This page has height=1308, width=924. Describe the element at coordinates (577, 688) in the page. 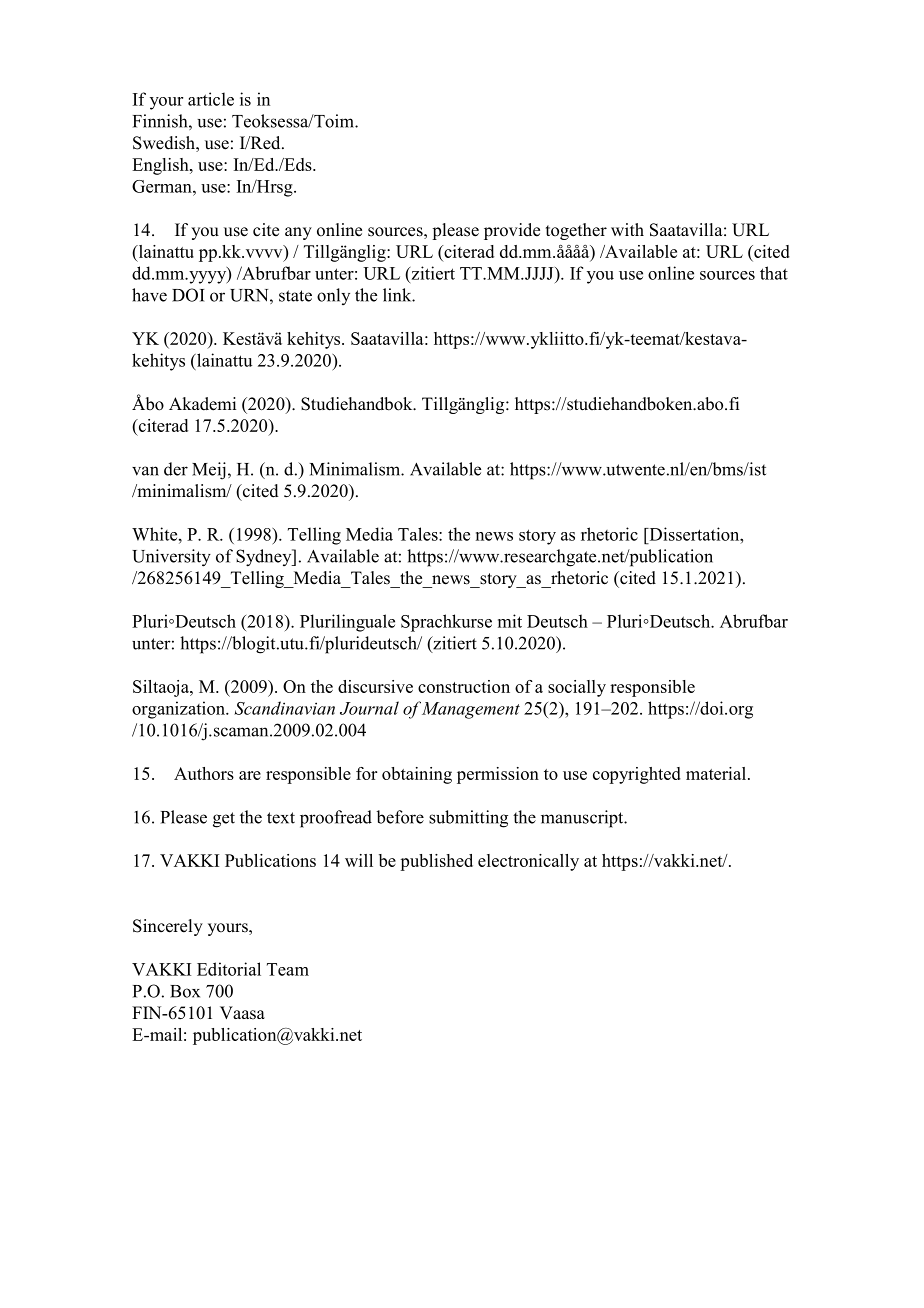

I see `socially` at that location.
